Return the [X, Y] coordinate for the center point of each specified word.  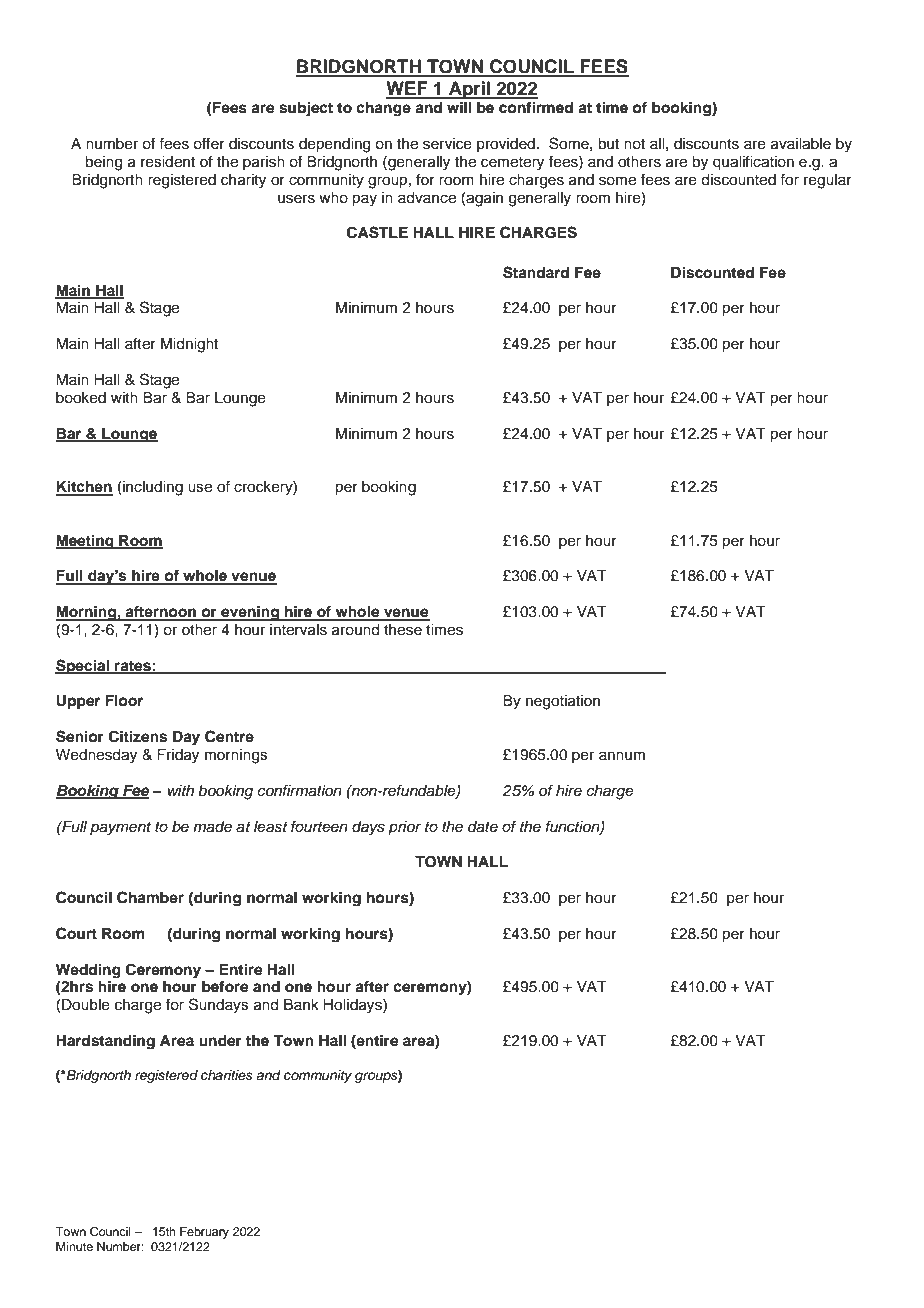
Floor [124, 701]
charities [227, 1075]
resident [168, 162]
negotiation [563, 702]
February [204, 1233]
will [459, 107]
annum [622, 756]
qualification [753, 163]
